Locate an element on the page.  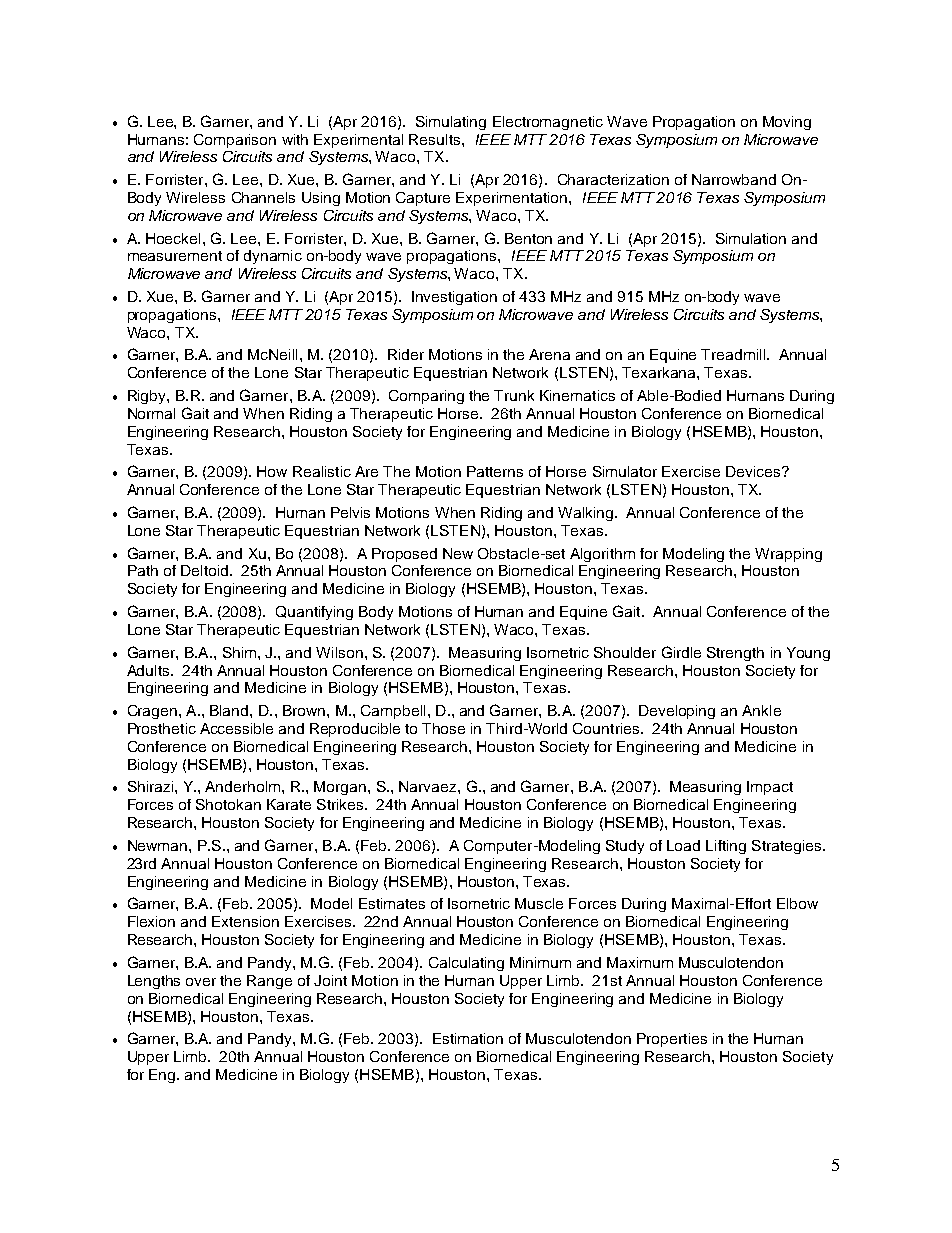
Estimation is located at coordinates (468, 1038).
